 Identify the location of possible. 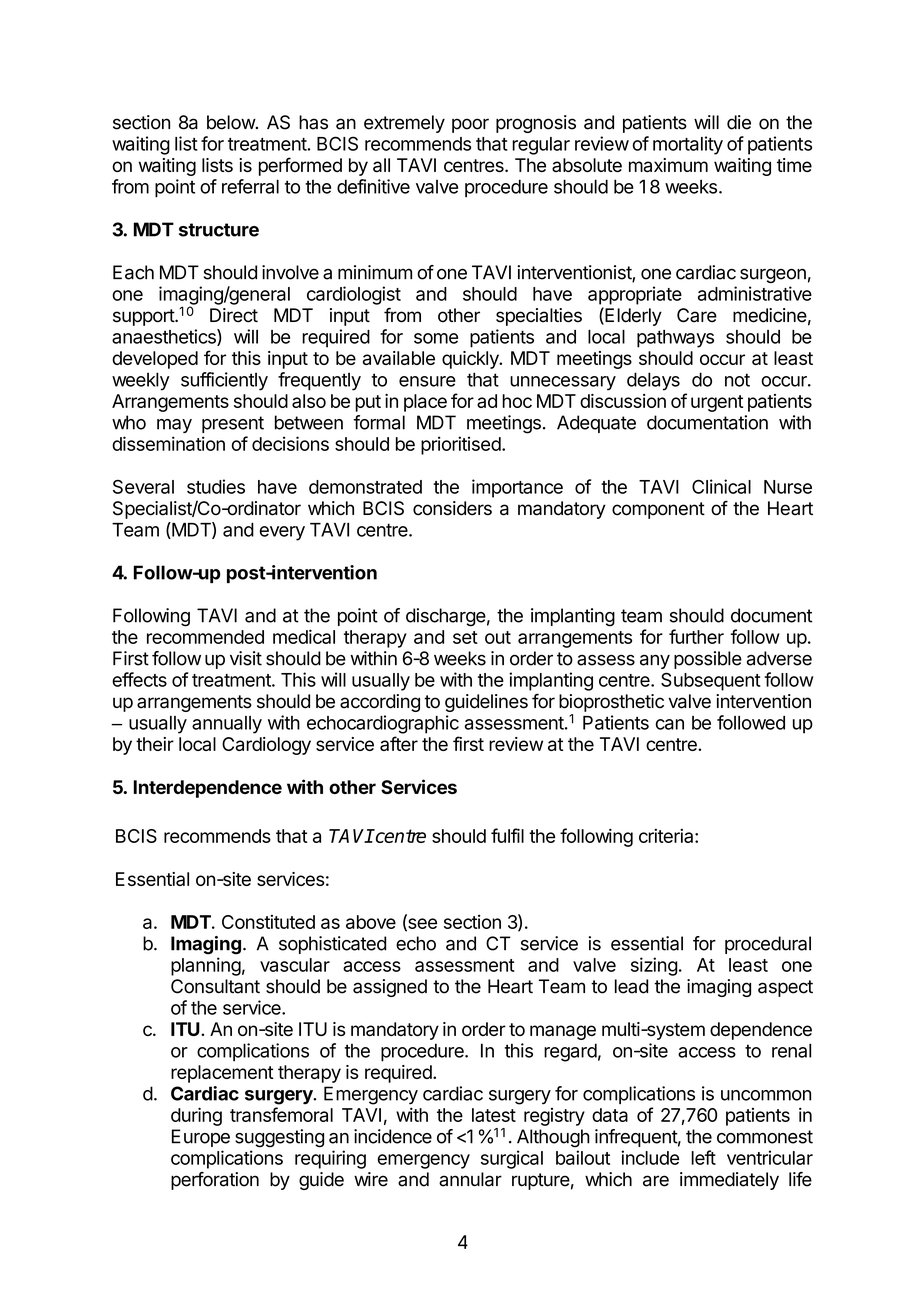
(708, 660).
